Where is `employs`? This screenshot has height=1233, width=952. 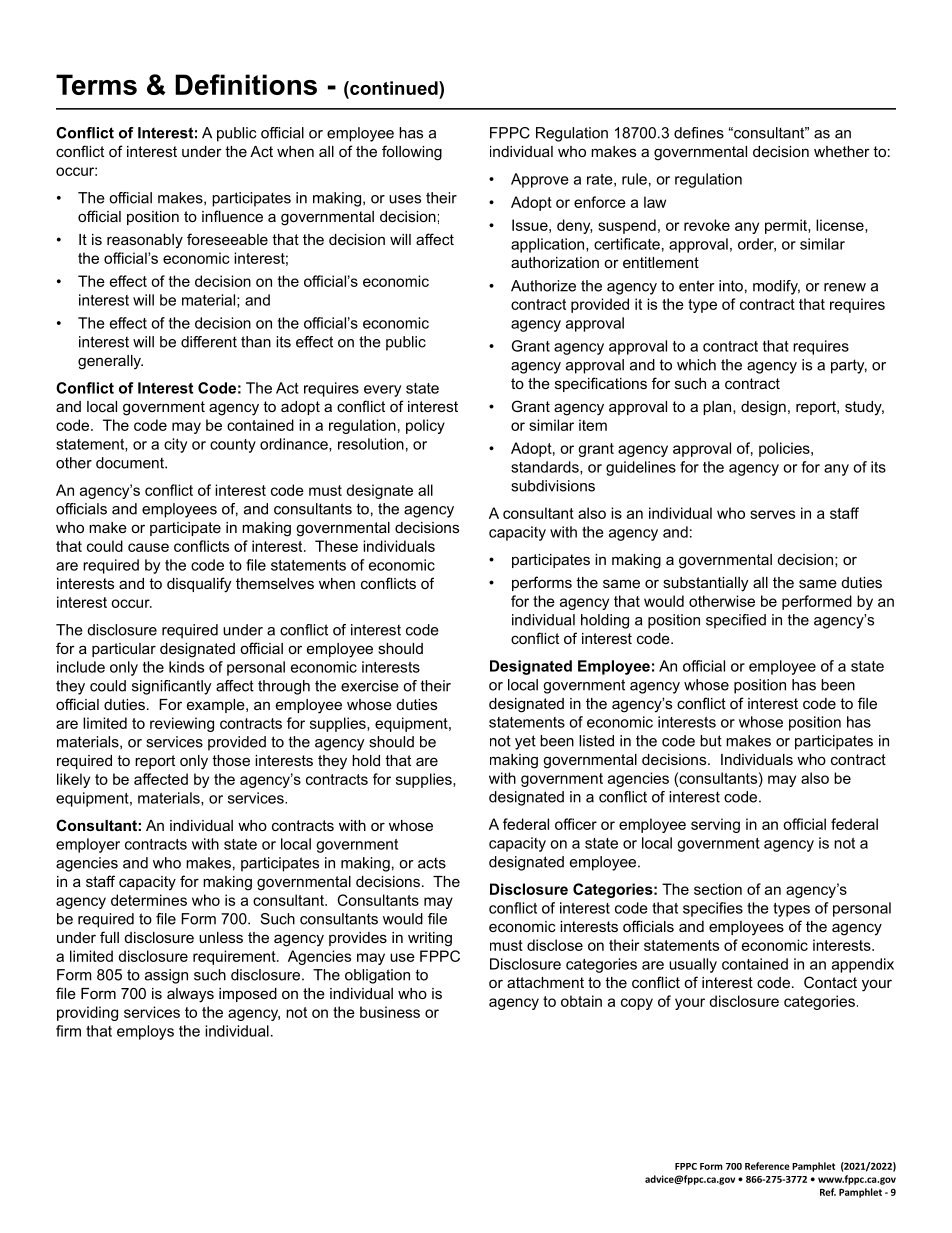
employs is located at coordinates (145, 1032).
